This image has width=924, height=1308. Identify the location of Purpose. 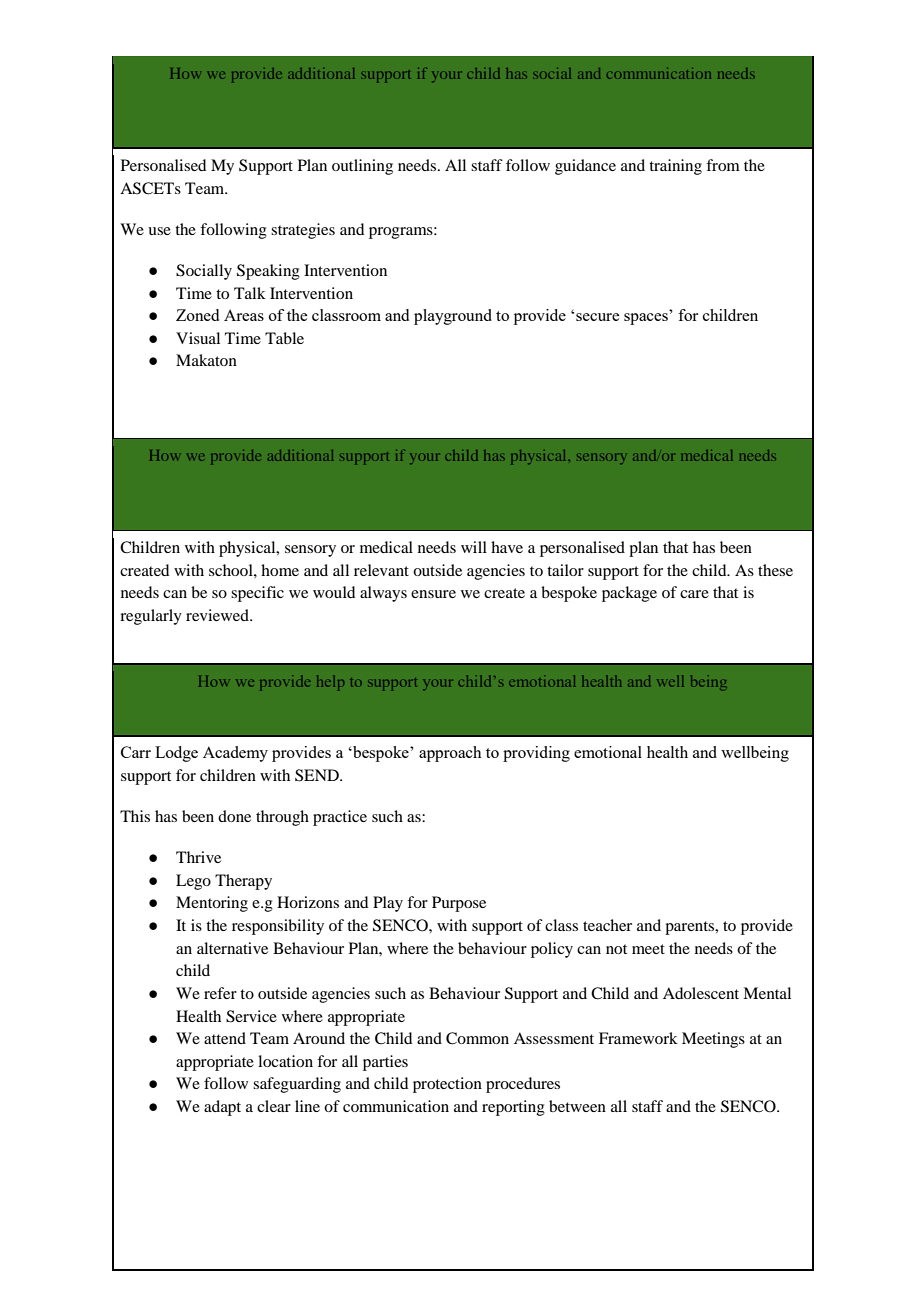
(459, 904).
